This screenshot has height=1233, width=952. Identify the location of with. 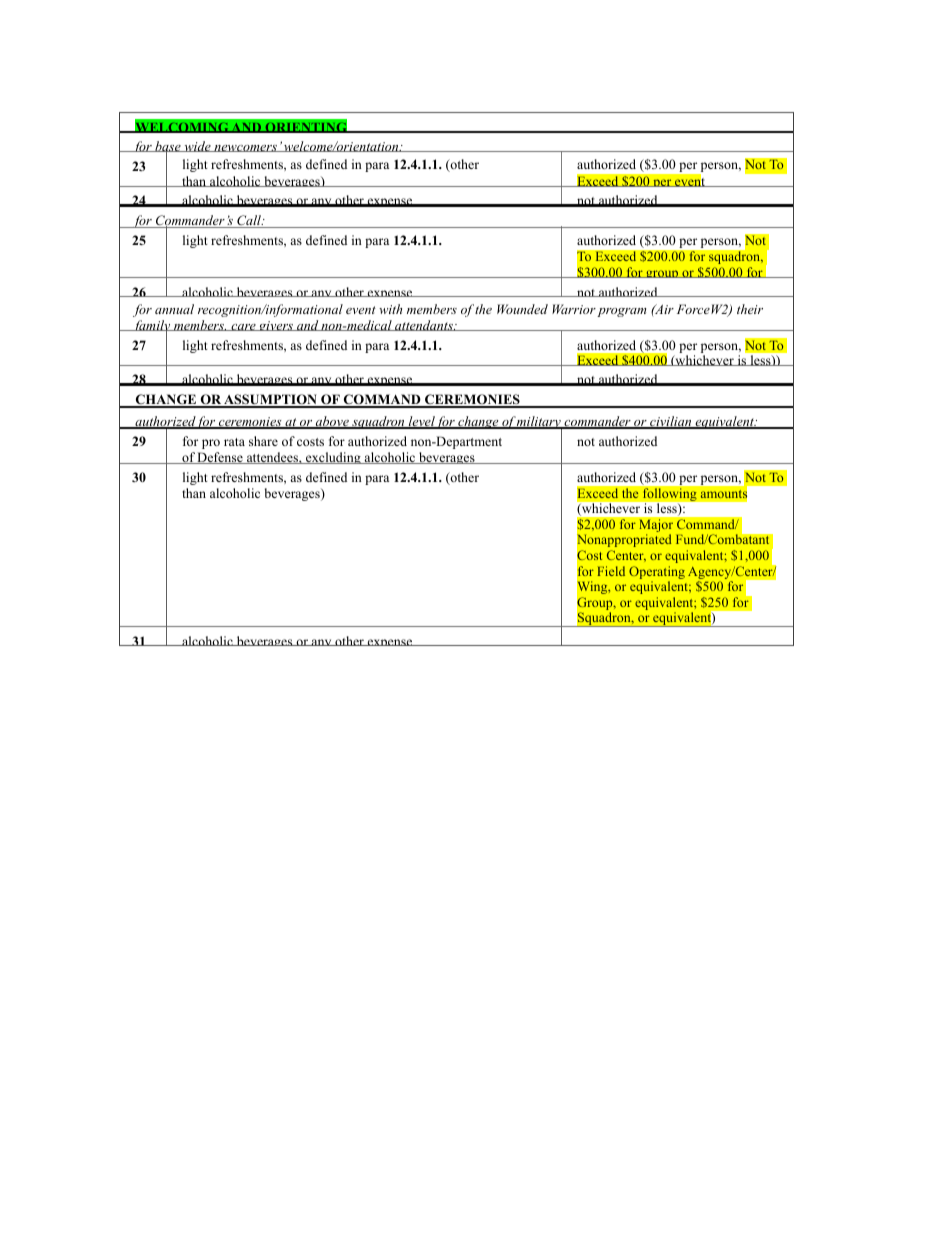
(390, 309).
